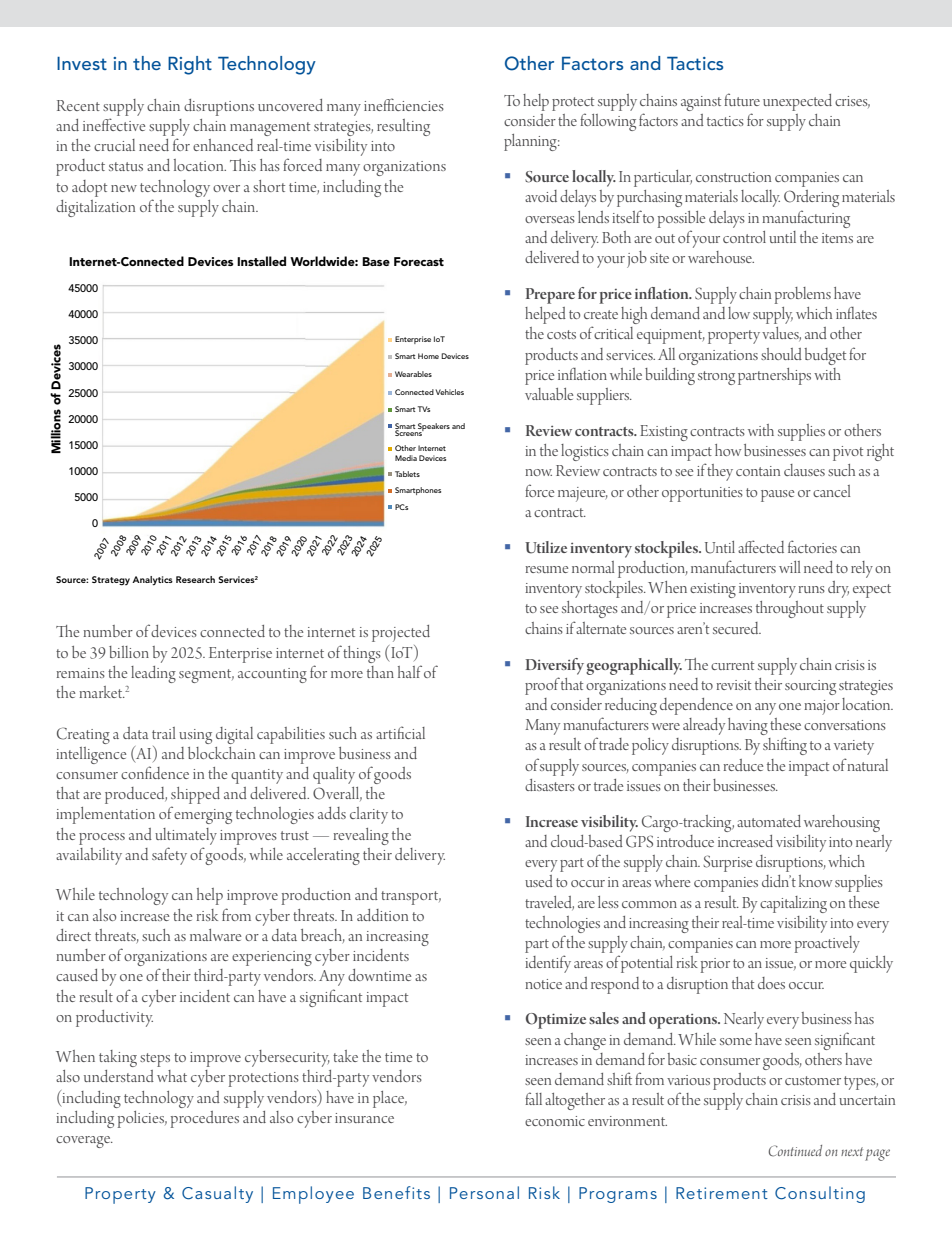 The width and height of the screenshot is (952, 1233). I want to click on projected, so click(401, 633).
